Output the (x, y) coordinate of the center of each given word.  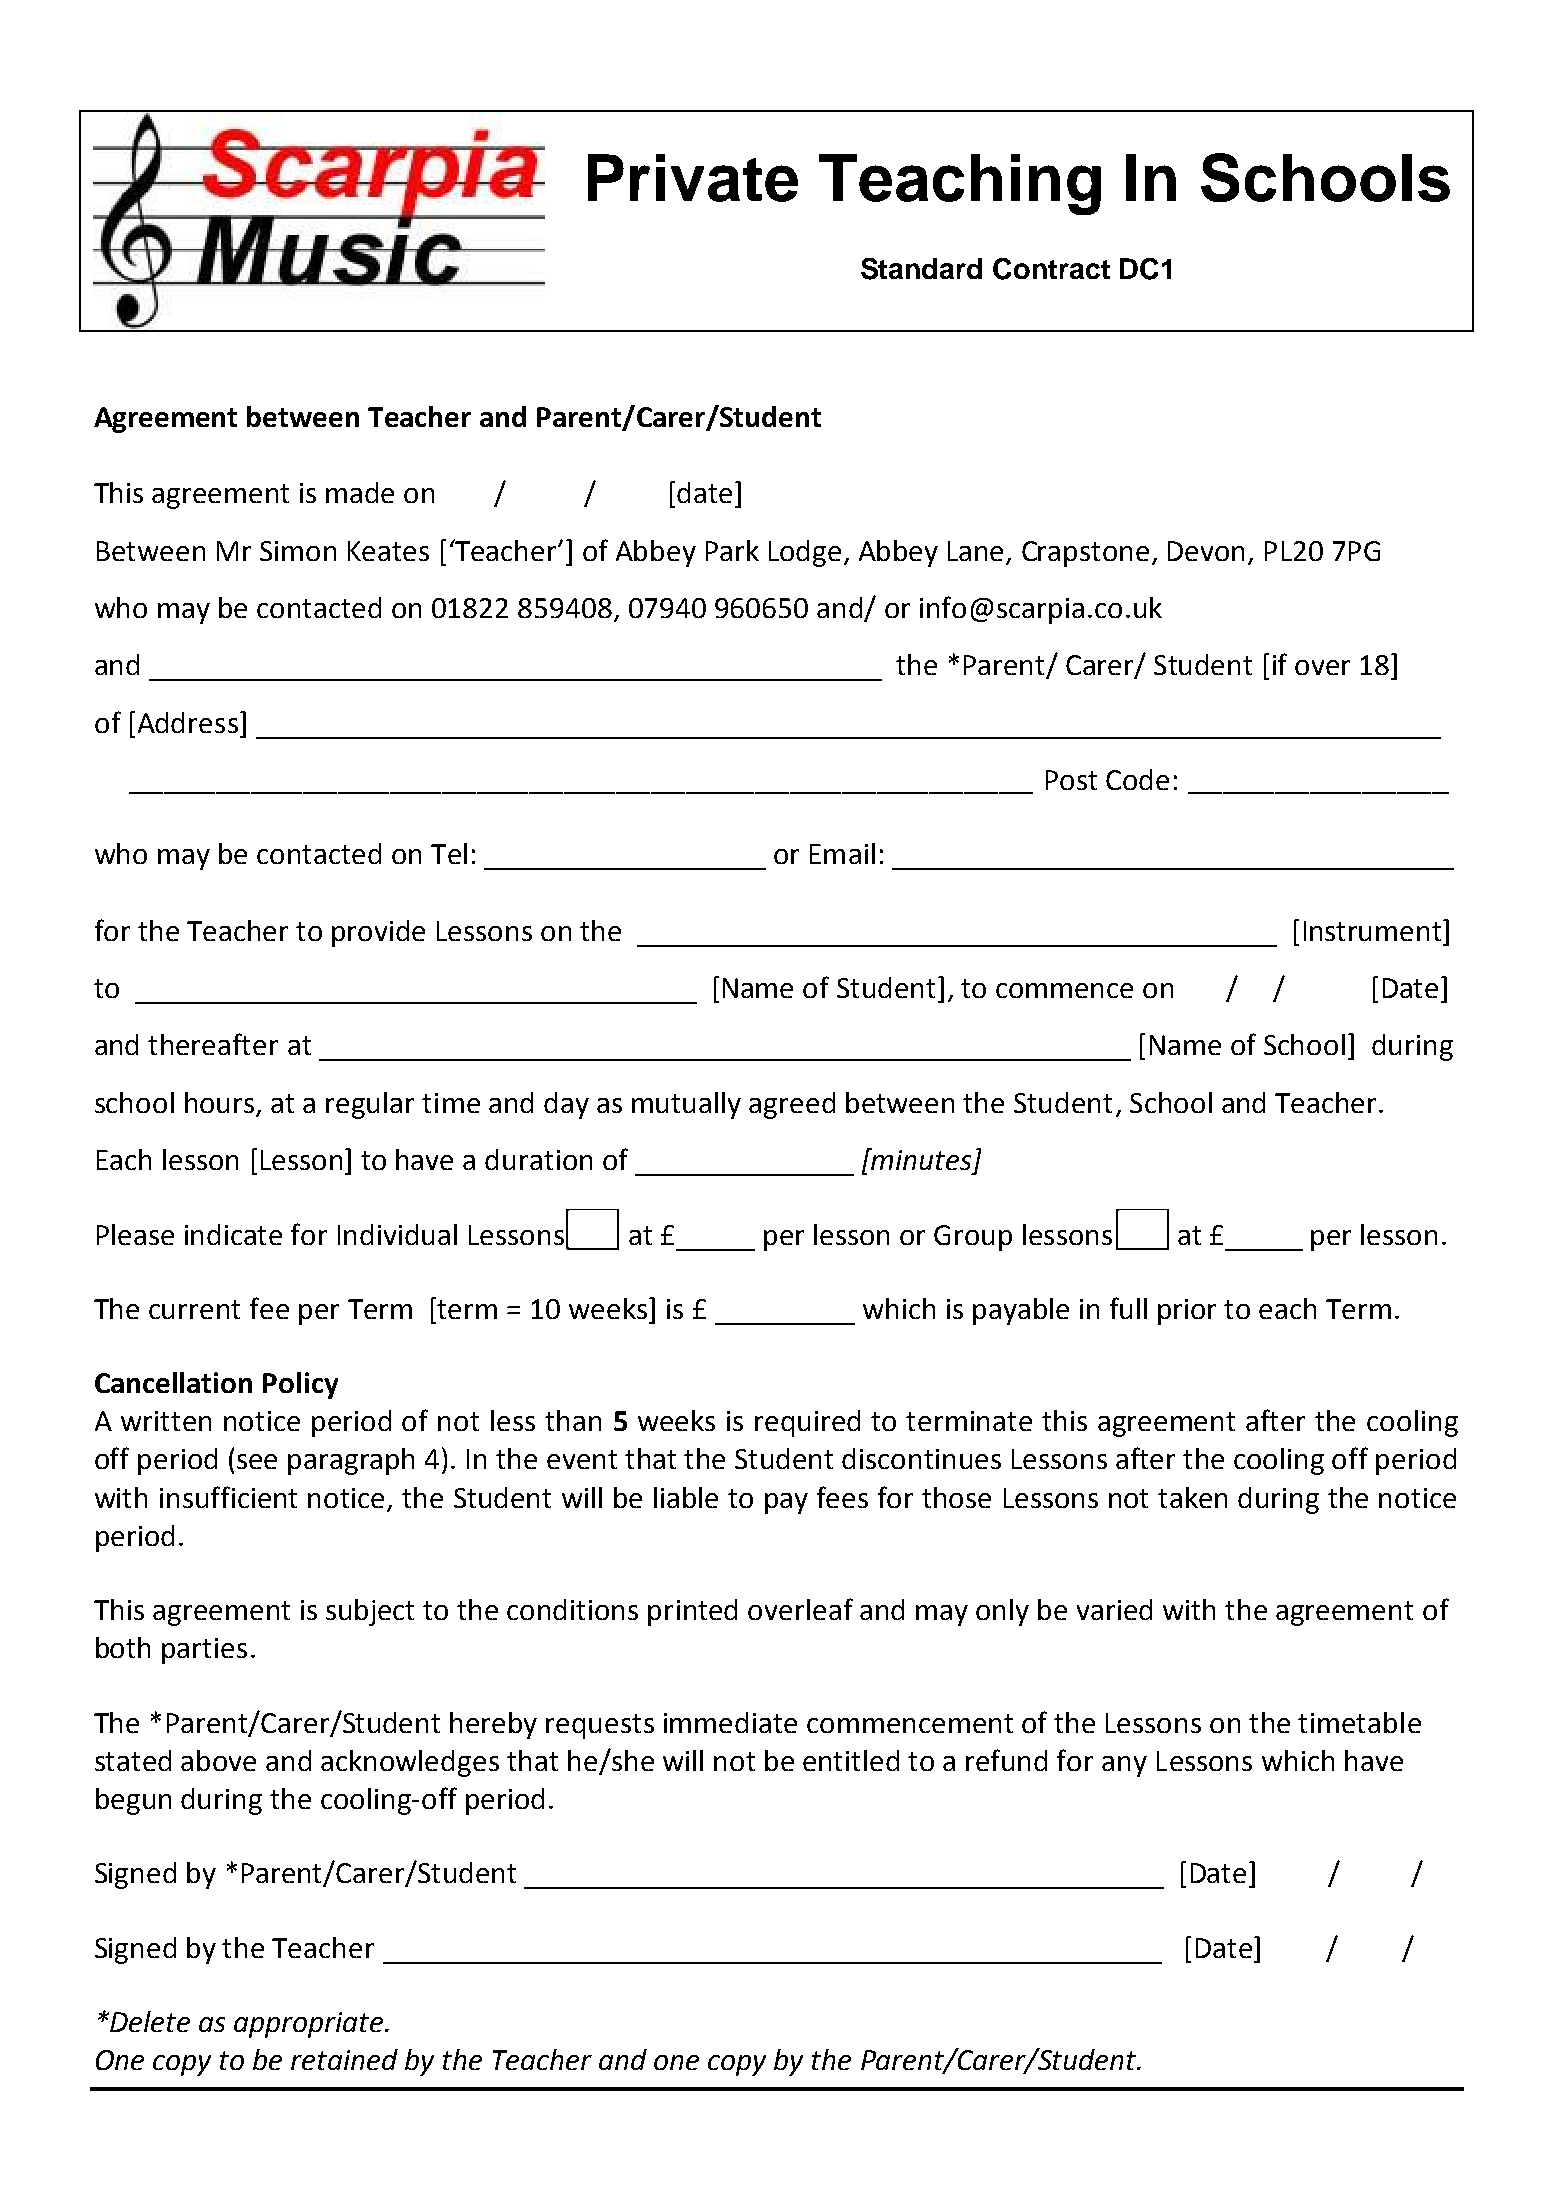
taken (1192, 1497)
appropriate (310, 2025)
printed (692, 1612)
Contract (1051, 269)
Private (693, 178)
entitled (851, 1760)
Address (188, 722)
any (1124, 1766)
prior (1187, 1312)
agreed (792, 1105)
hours (221, 1104)
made (360, 492)
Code (1137, 779)
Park (732, 550)
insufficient (228, 1497)
